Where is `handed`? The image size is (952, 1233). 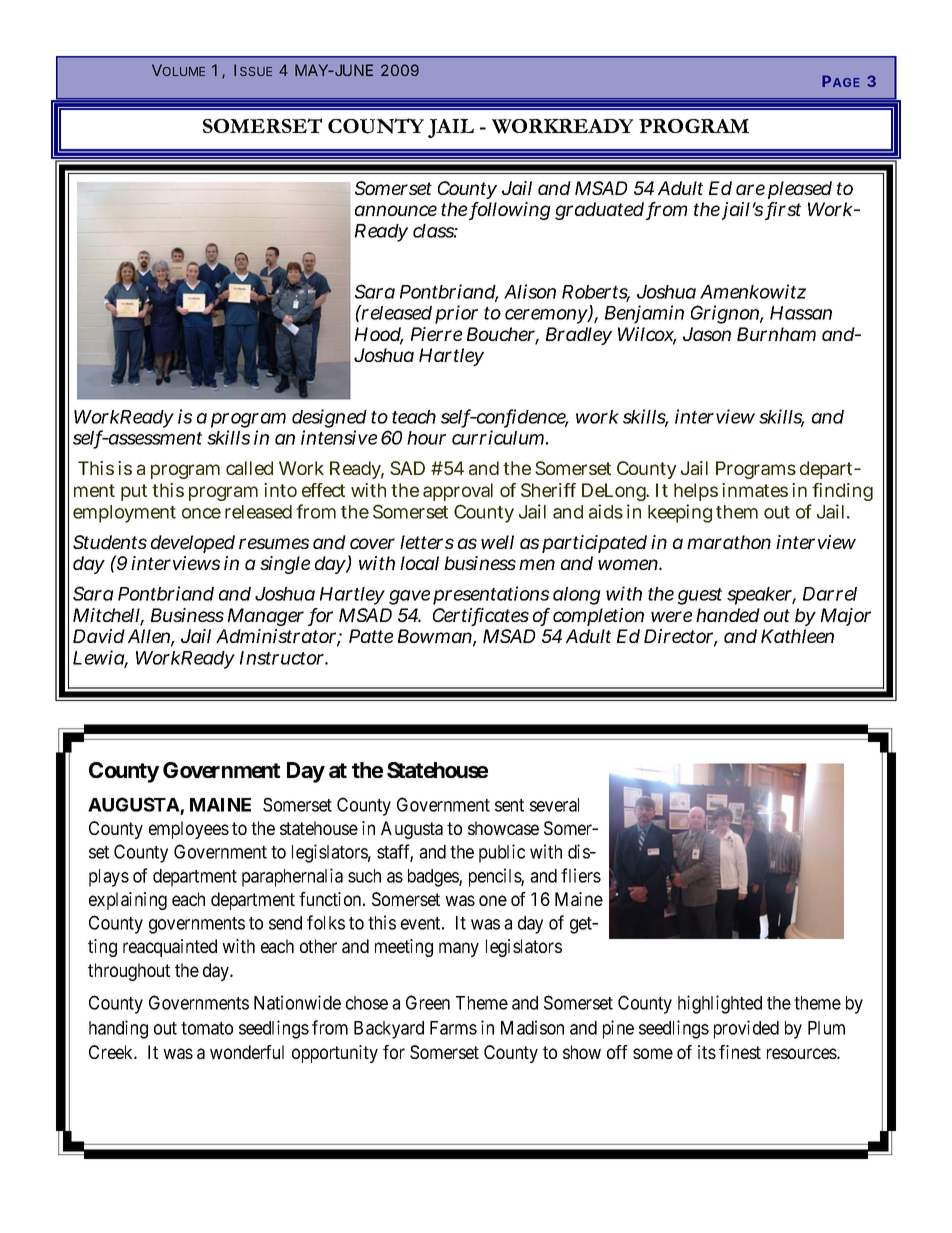 handed is located at coordinates (728, 615).
